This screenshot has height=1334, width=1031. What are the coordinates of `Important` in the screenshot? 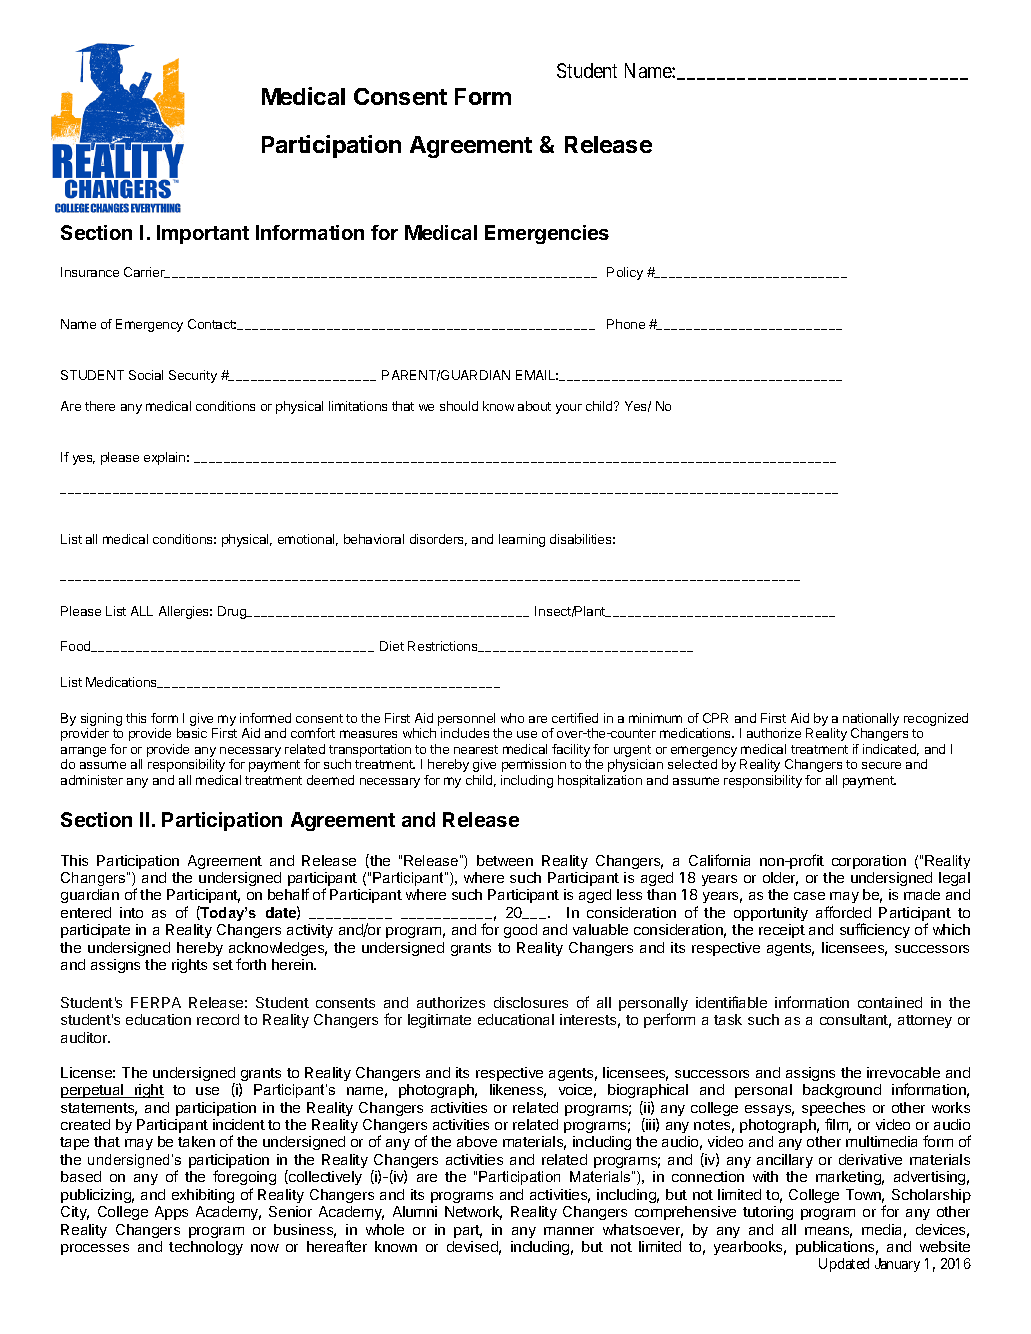 It's located at (203, 234).
